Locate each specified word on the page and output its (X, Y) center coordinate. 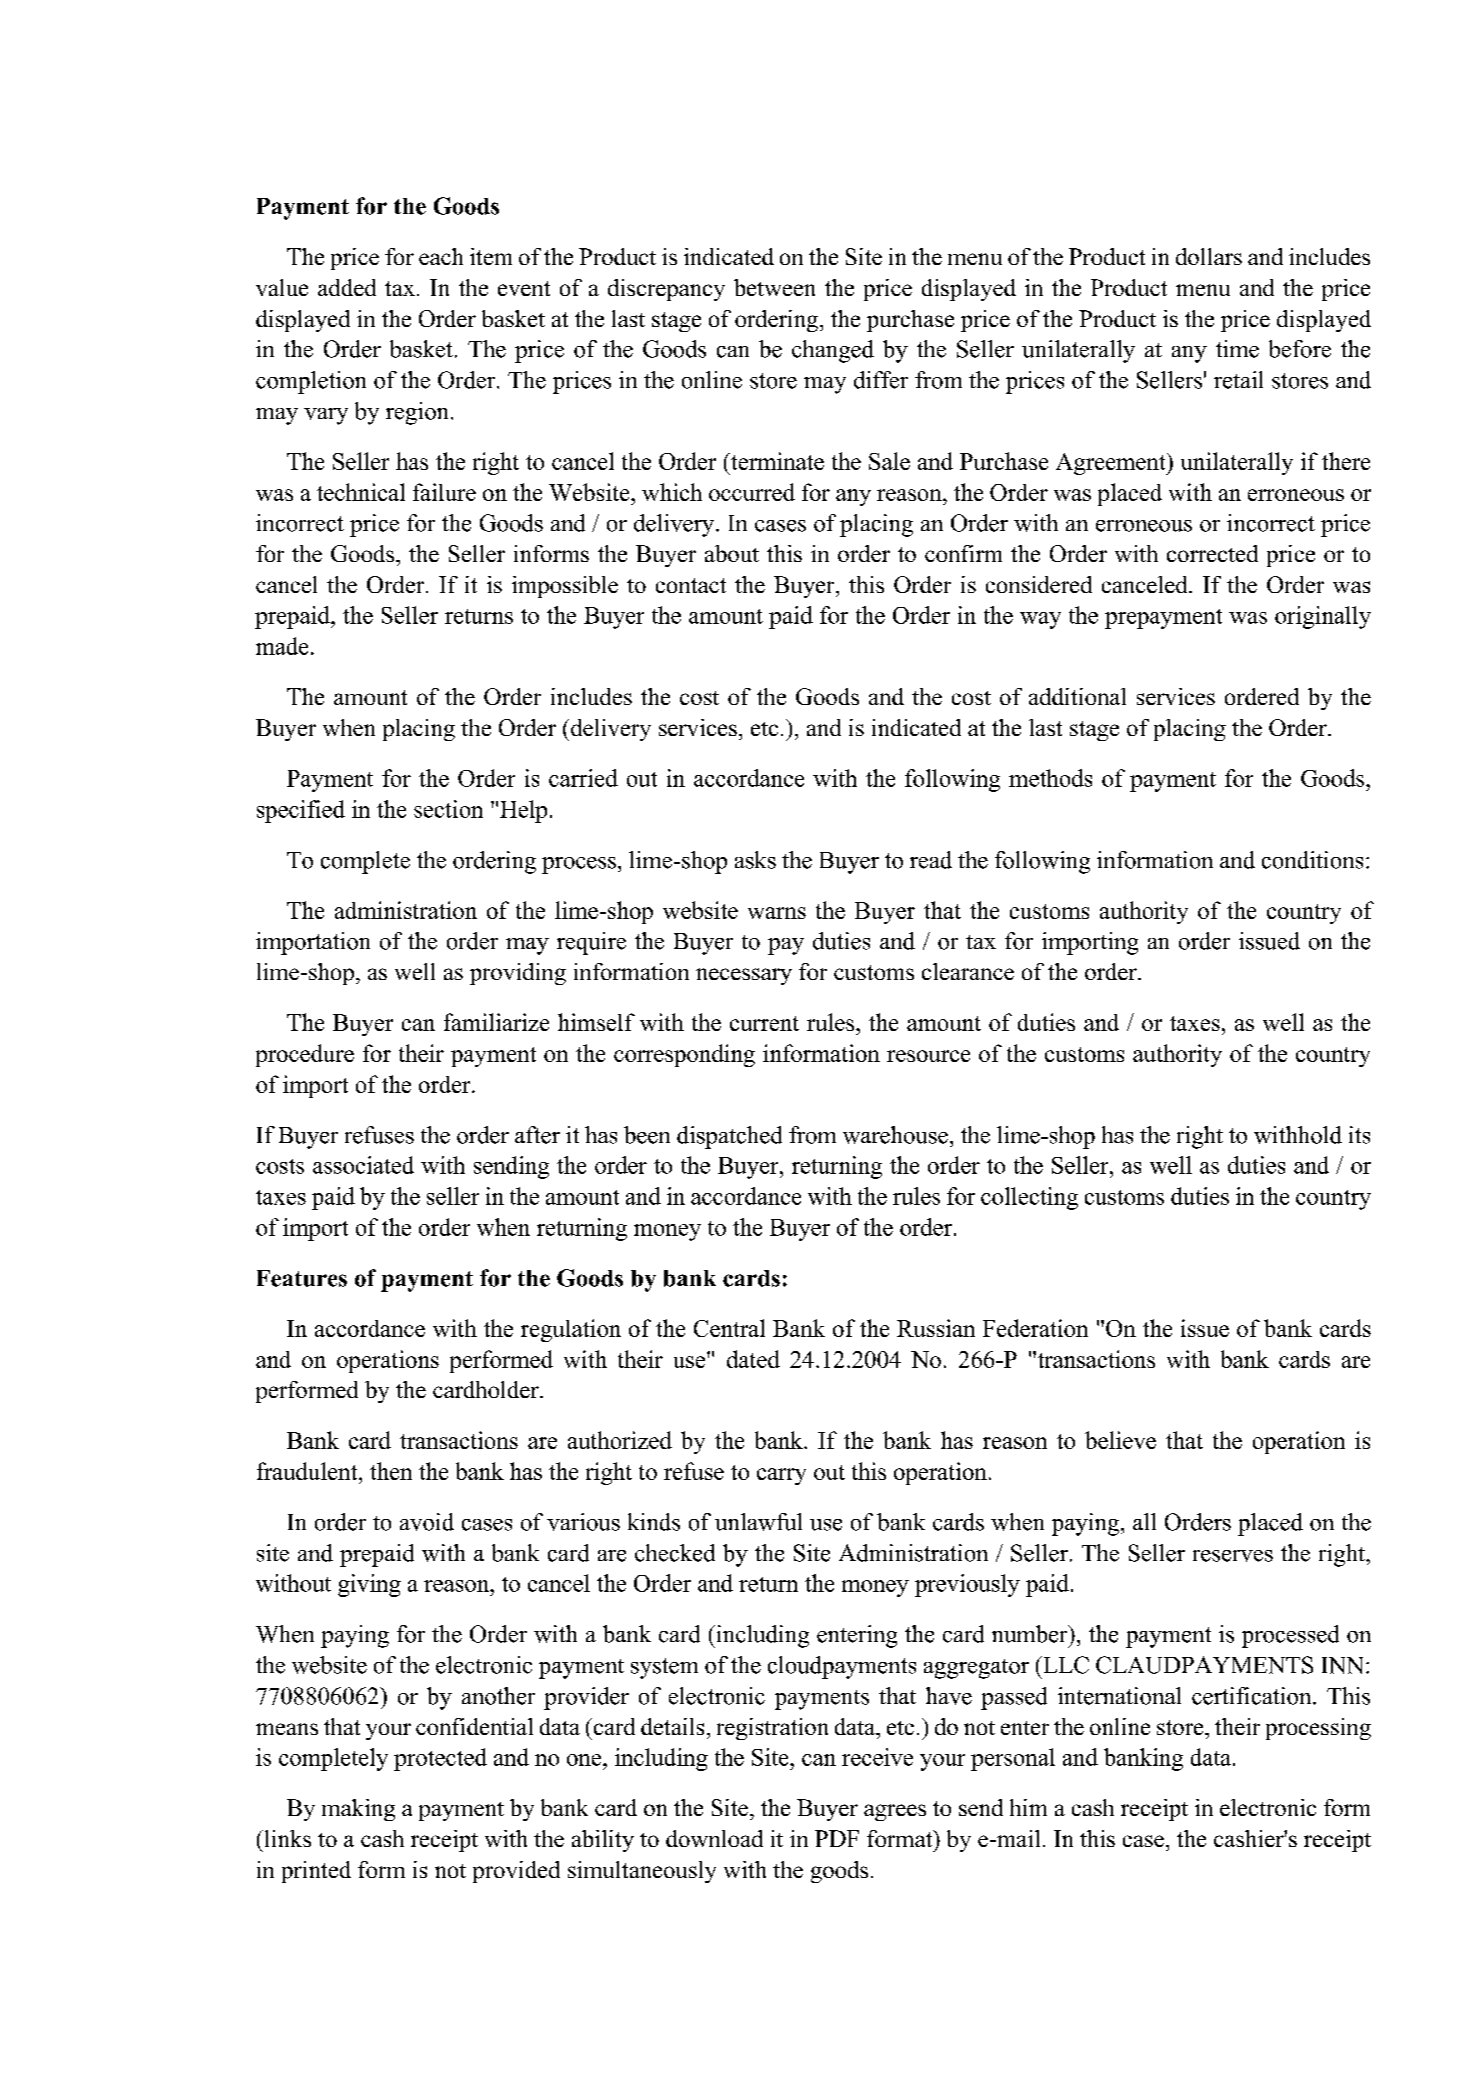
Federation (1035, 1328)
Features (302, 1278)
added (347, 287)
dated (753, 1359)
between (774, 287)
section (448, 809)
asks (755, 860)
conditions (1312, 860)
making (358, 1810)
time (1237, 349)
